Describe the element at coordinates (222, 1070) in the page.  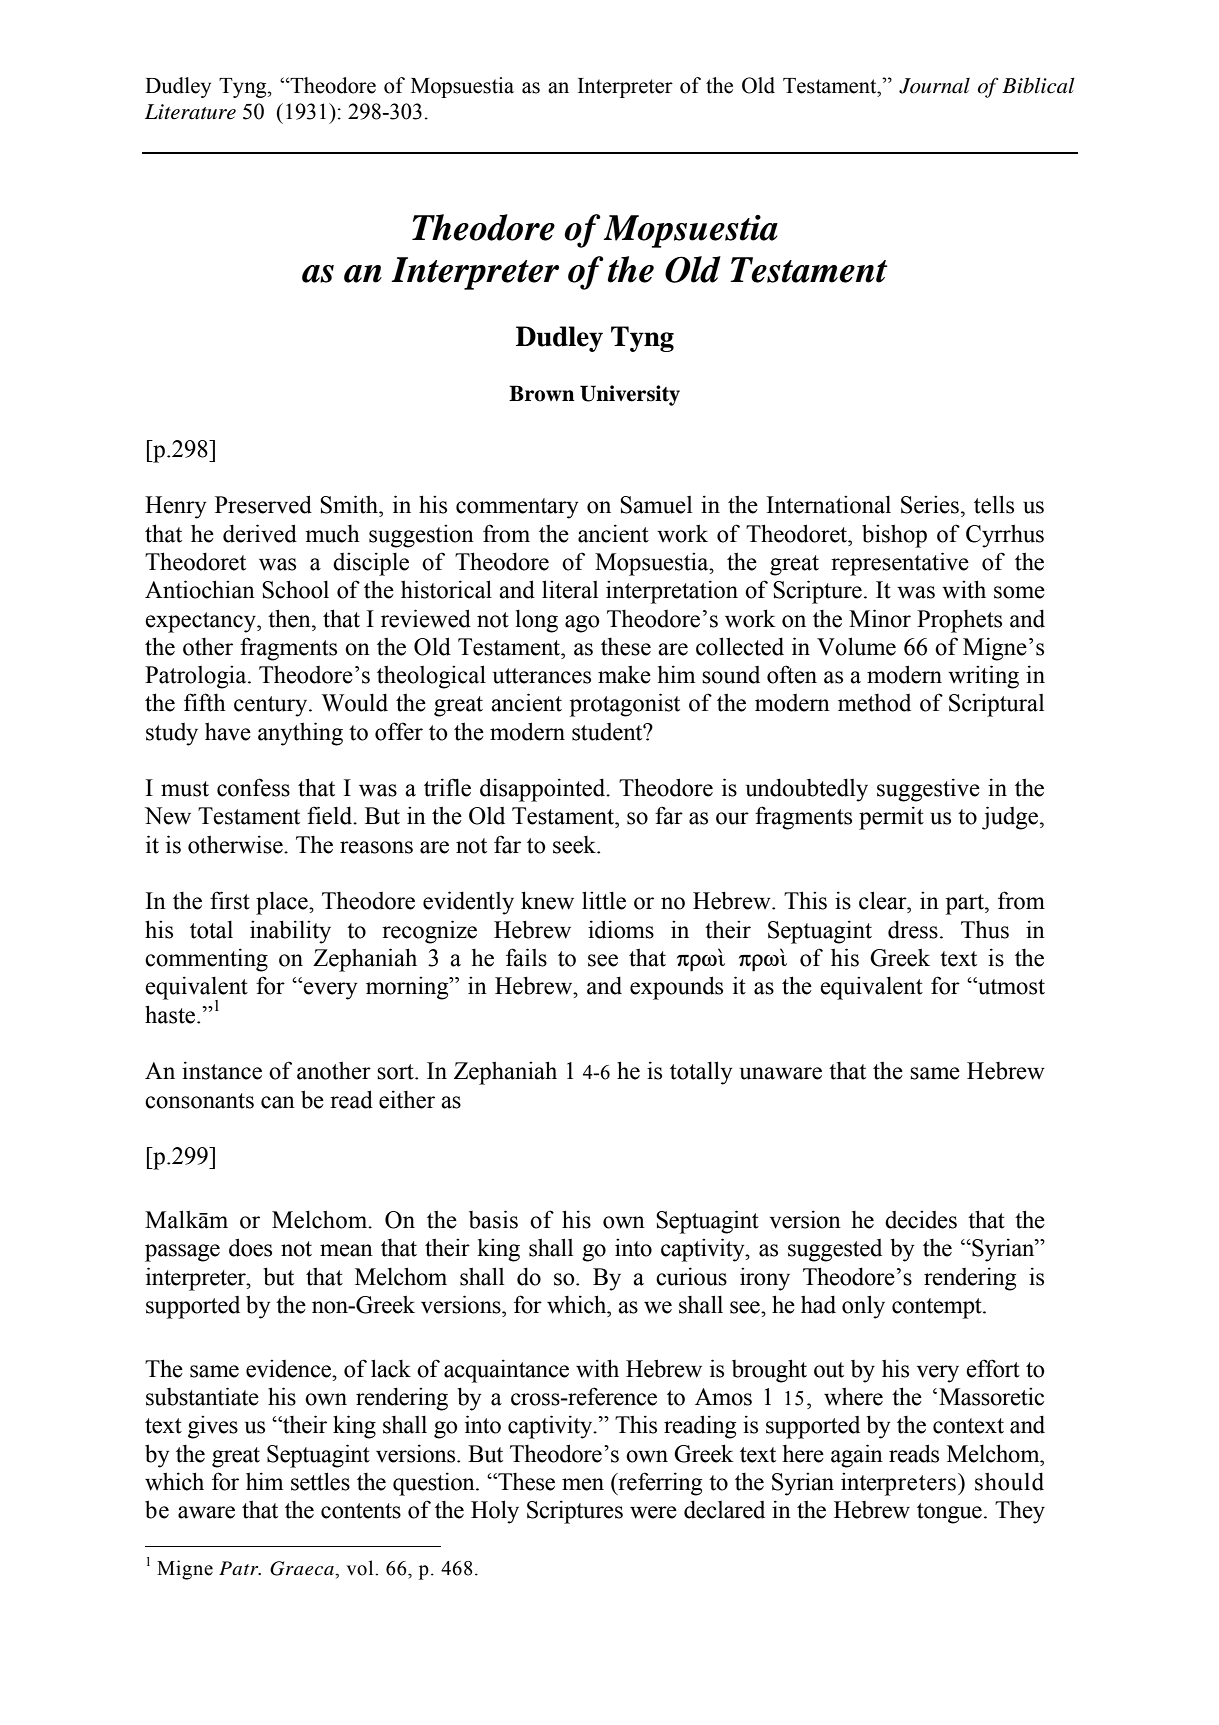
I see `instance` at that location.
